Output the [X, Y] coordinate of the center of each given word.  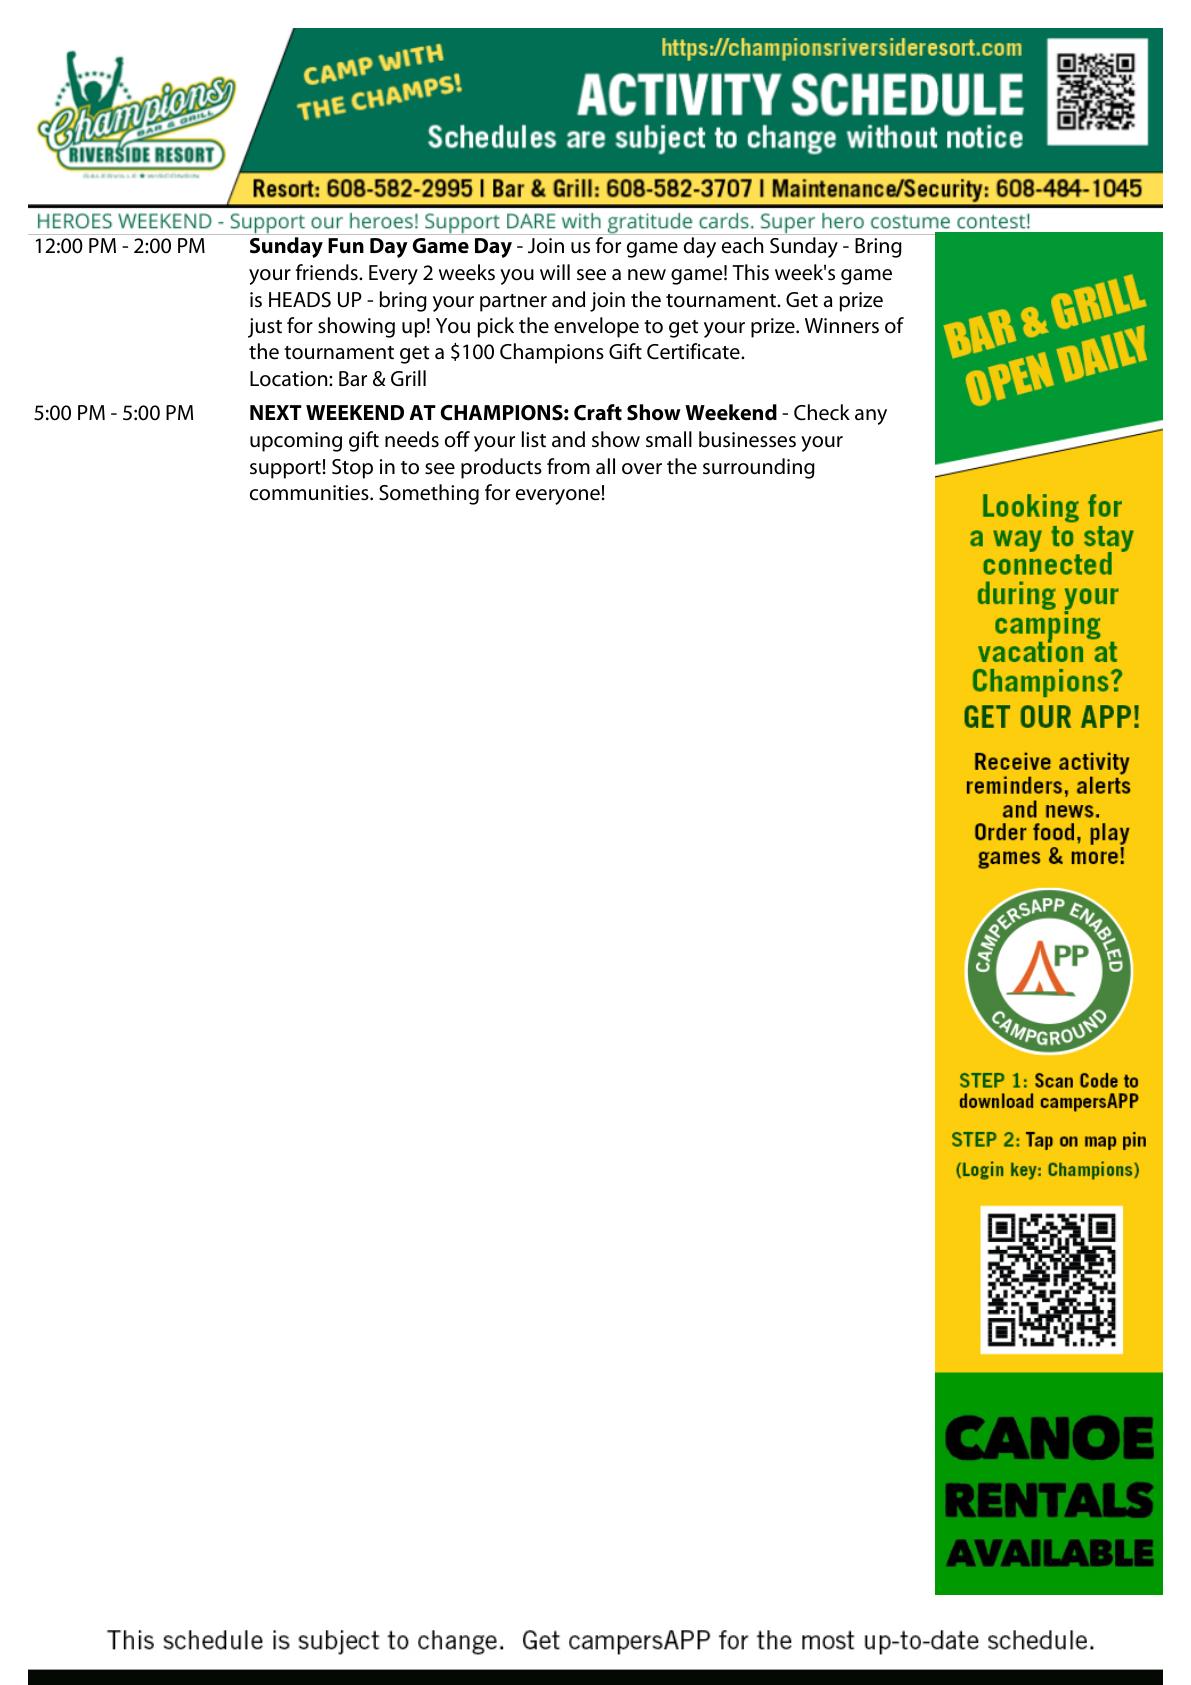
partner [513, 303]
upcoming [296, 442]
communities [310, 493]
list [534, 439]
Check [822, 412]
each [742, 245]
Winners [842, 326]
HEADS [300, 300]
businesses [747, 439]
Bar [353, 378]
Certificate [694, 351]
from [568, 466]
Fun [346, 246]
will [555, 272]
